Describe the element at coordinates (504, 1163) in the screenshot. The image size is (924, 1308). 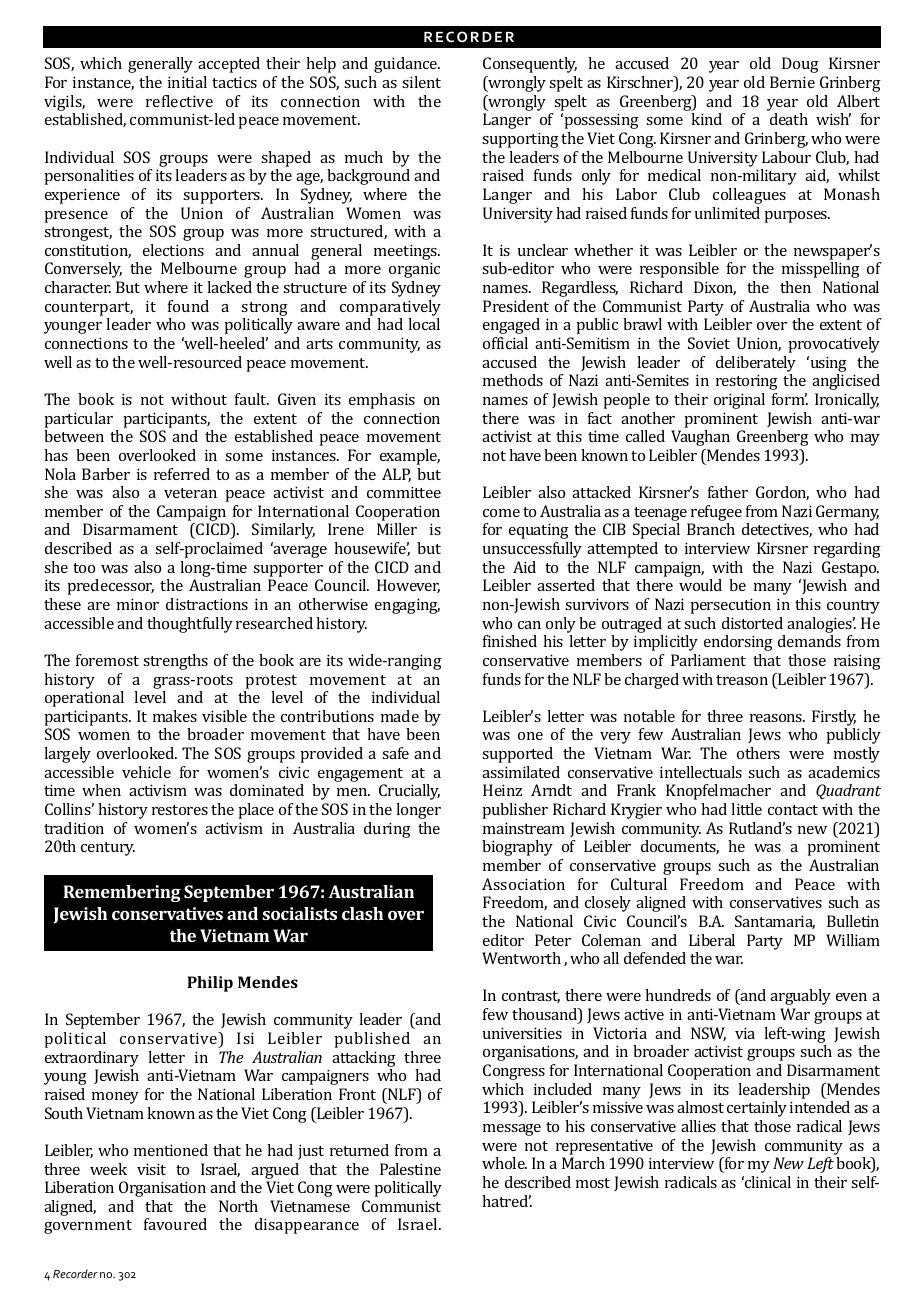
I see `whole` at that location.
